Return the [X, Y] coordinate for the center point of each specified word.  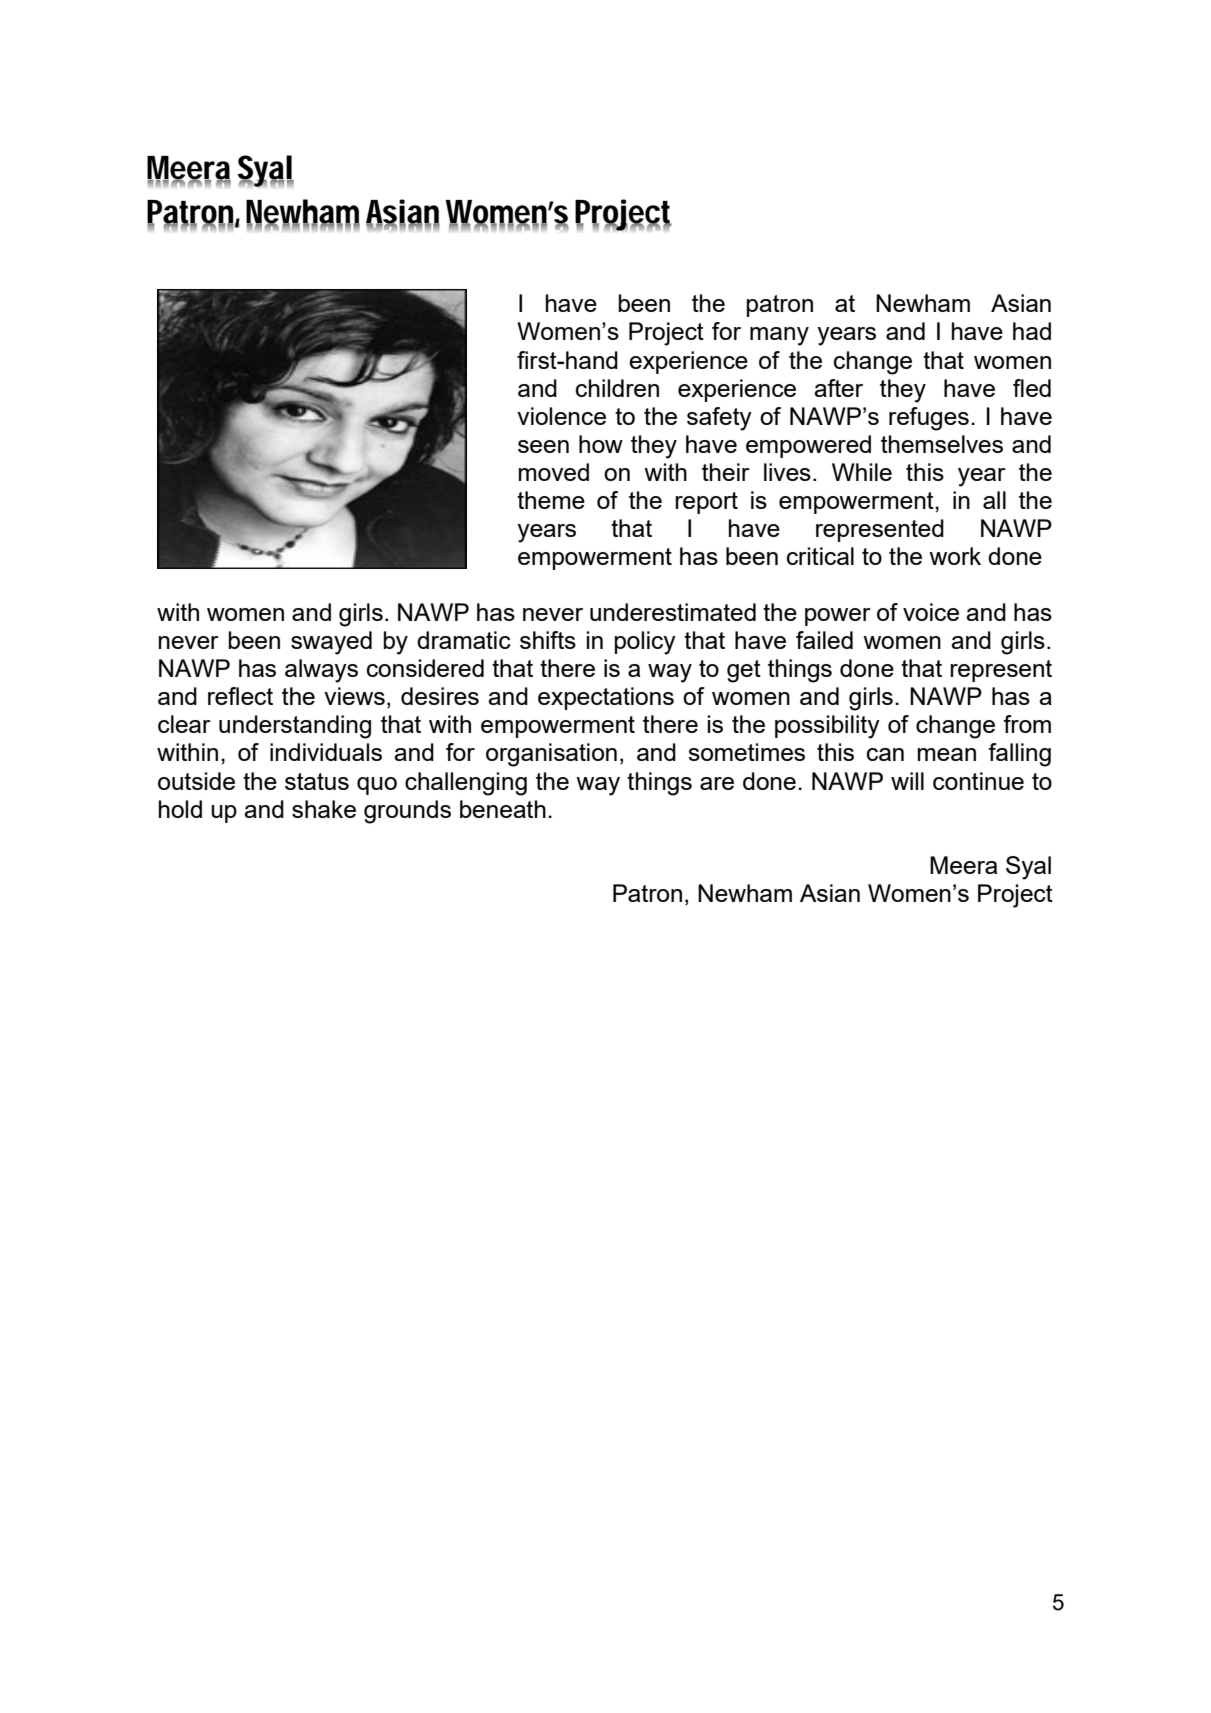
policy [645, 643]
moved [554, 472]
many [779, 336]
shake [324, 809]
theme [551, 500]
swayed [331, 643]
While [862, 472]
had [1032, 331]
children [617, 388]
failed [824, 640]
